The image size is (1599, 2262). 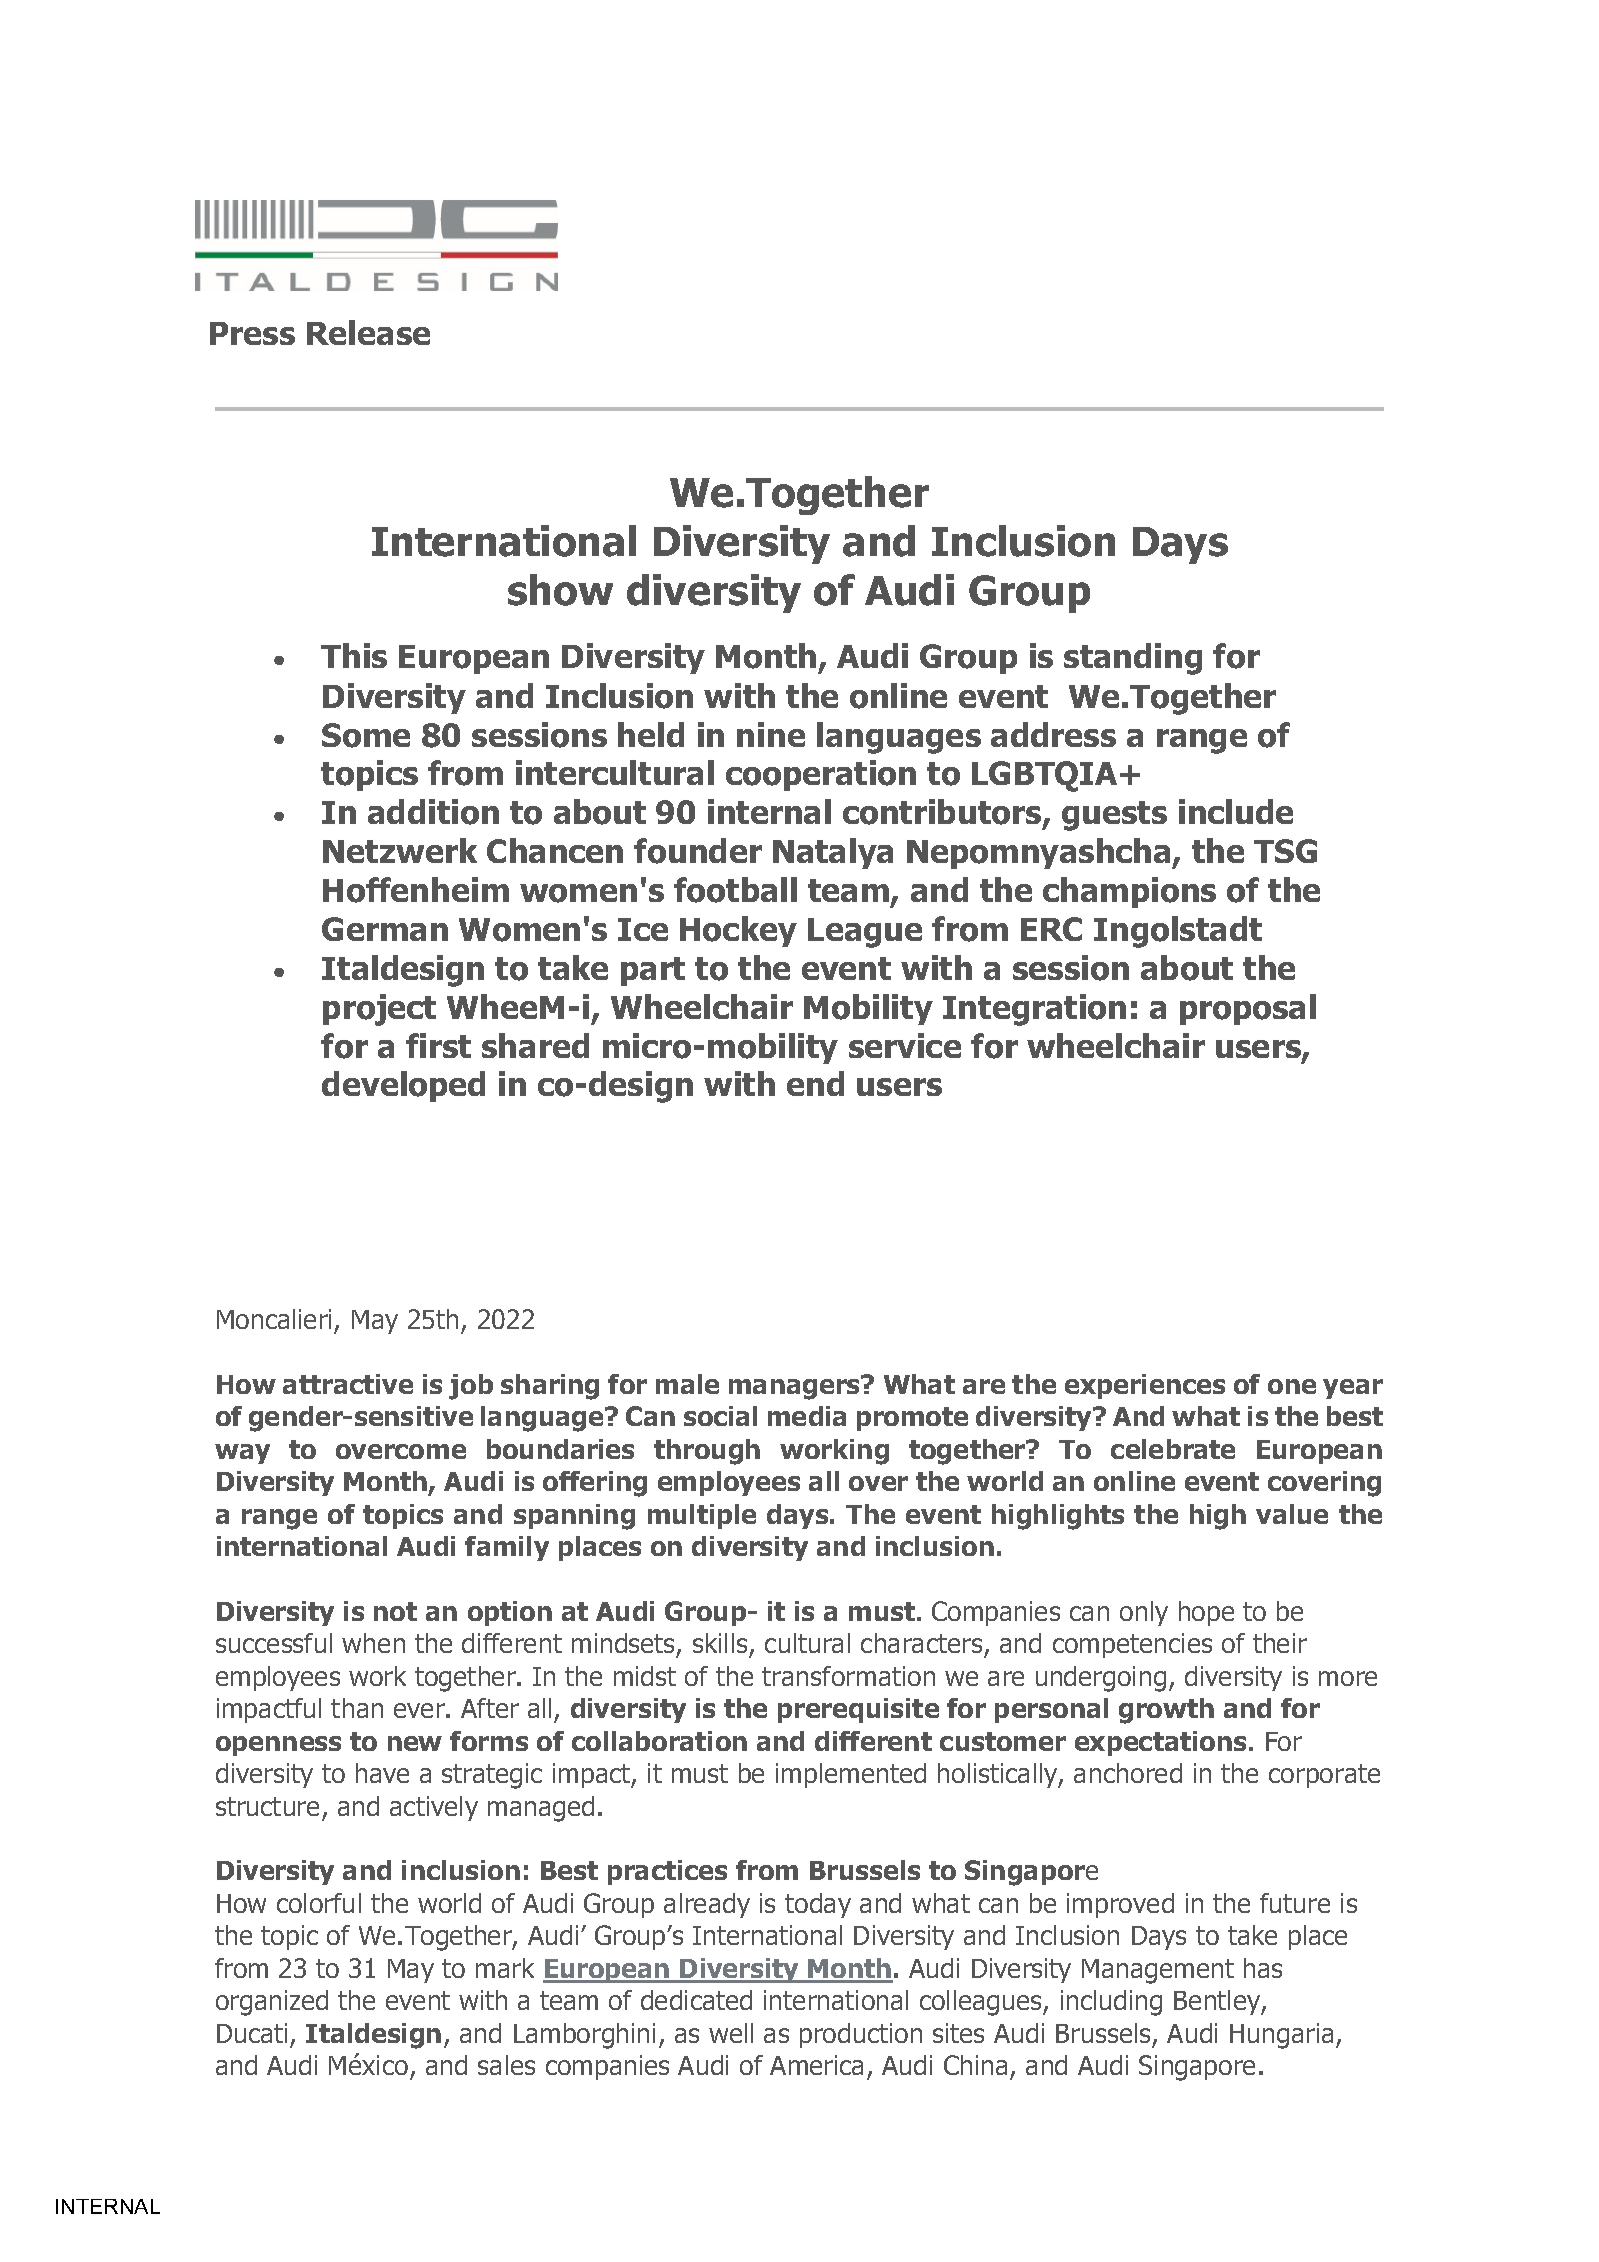 What do you see at coordinates (348, 1384) in the screenshot?
I see `attractive` at bounding box center [348, 1384].
